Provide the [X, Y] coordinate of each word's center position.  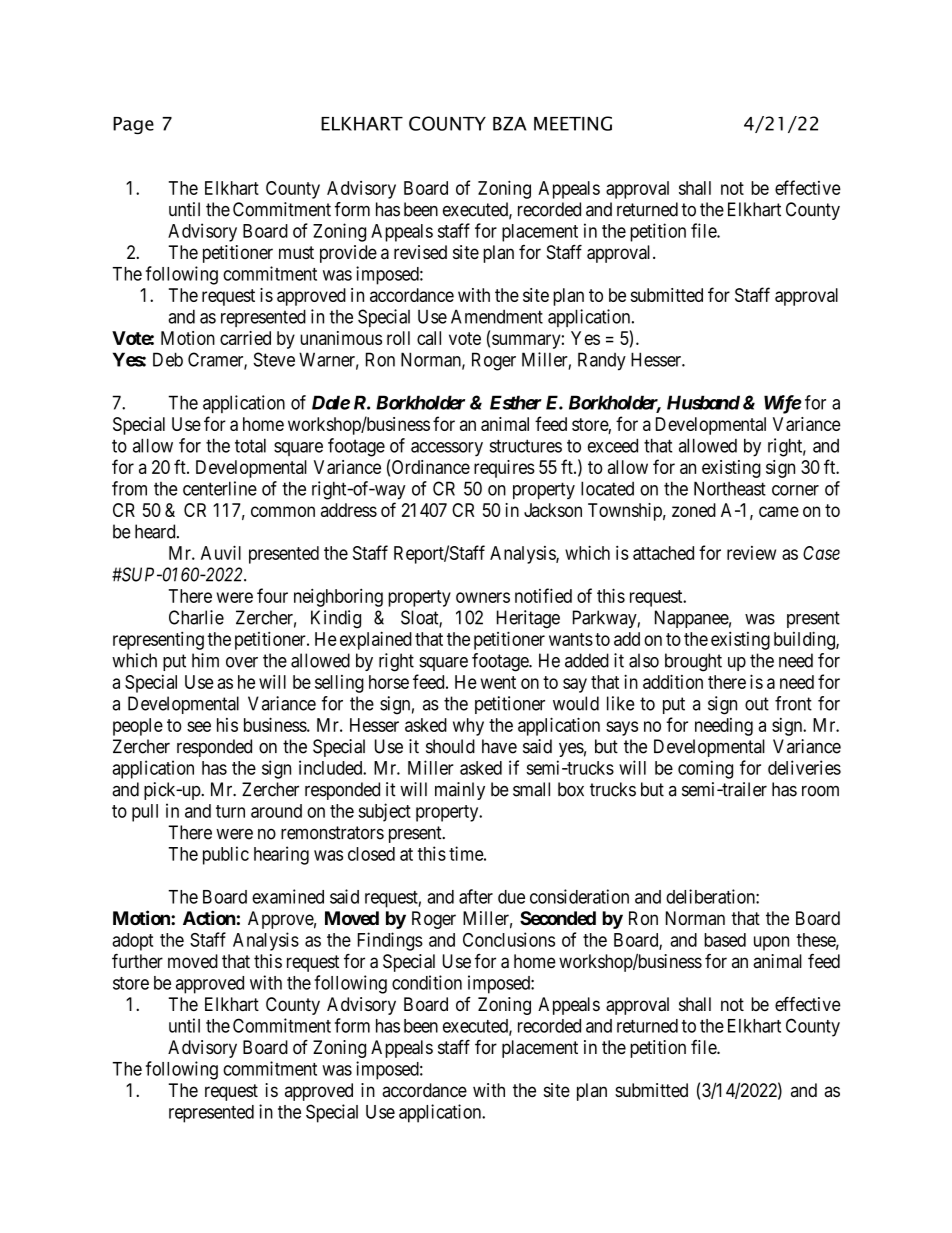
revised [420, 252]
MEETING [573, 123]
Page [133, 125]
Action [209, 917]
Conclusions [509, 939]
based [725, 940]
